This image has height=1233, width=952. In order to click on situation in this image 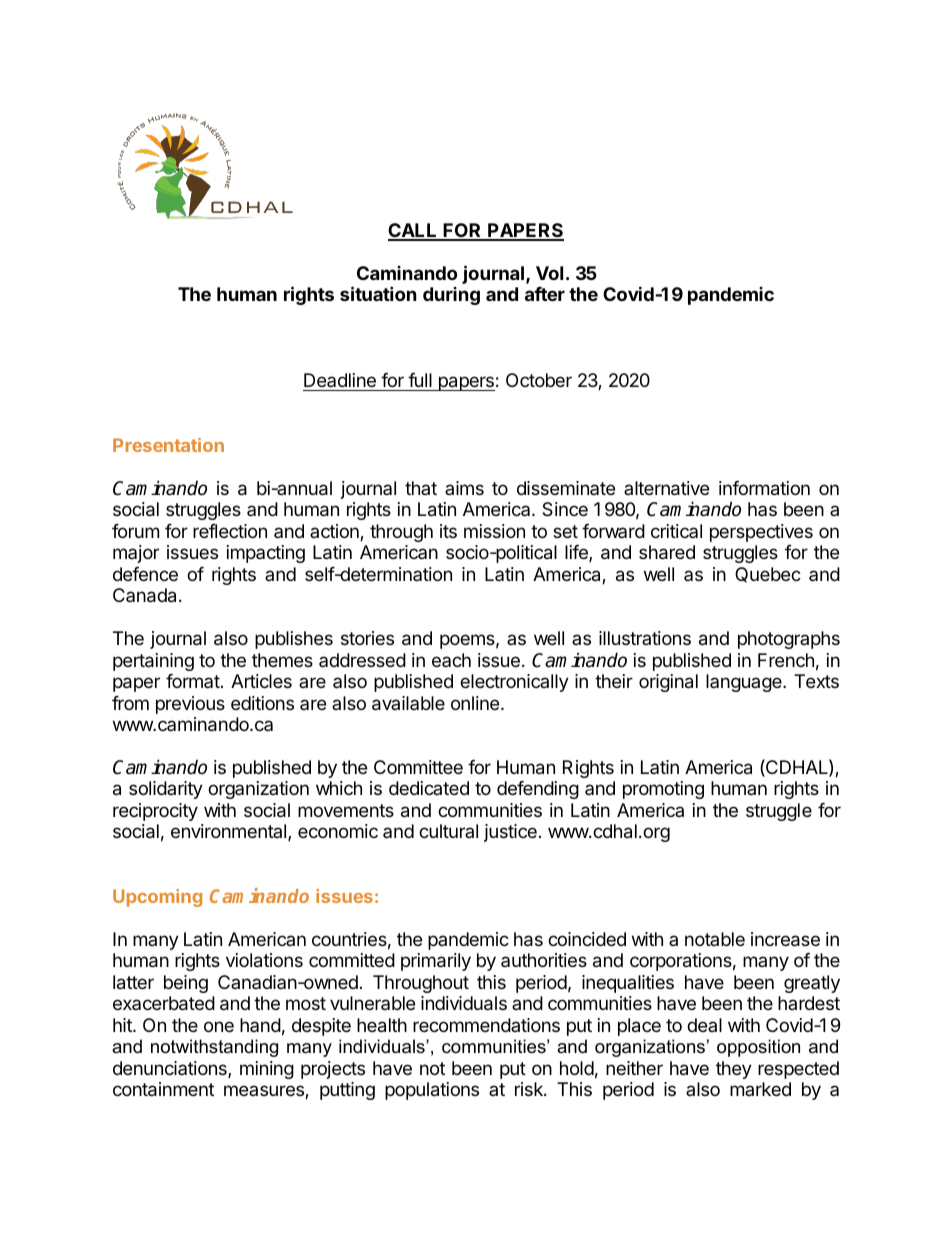, I will do `click(378, 293)`.
